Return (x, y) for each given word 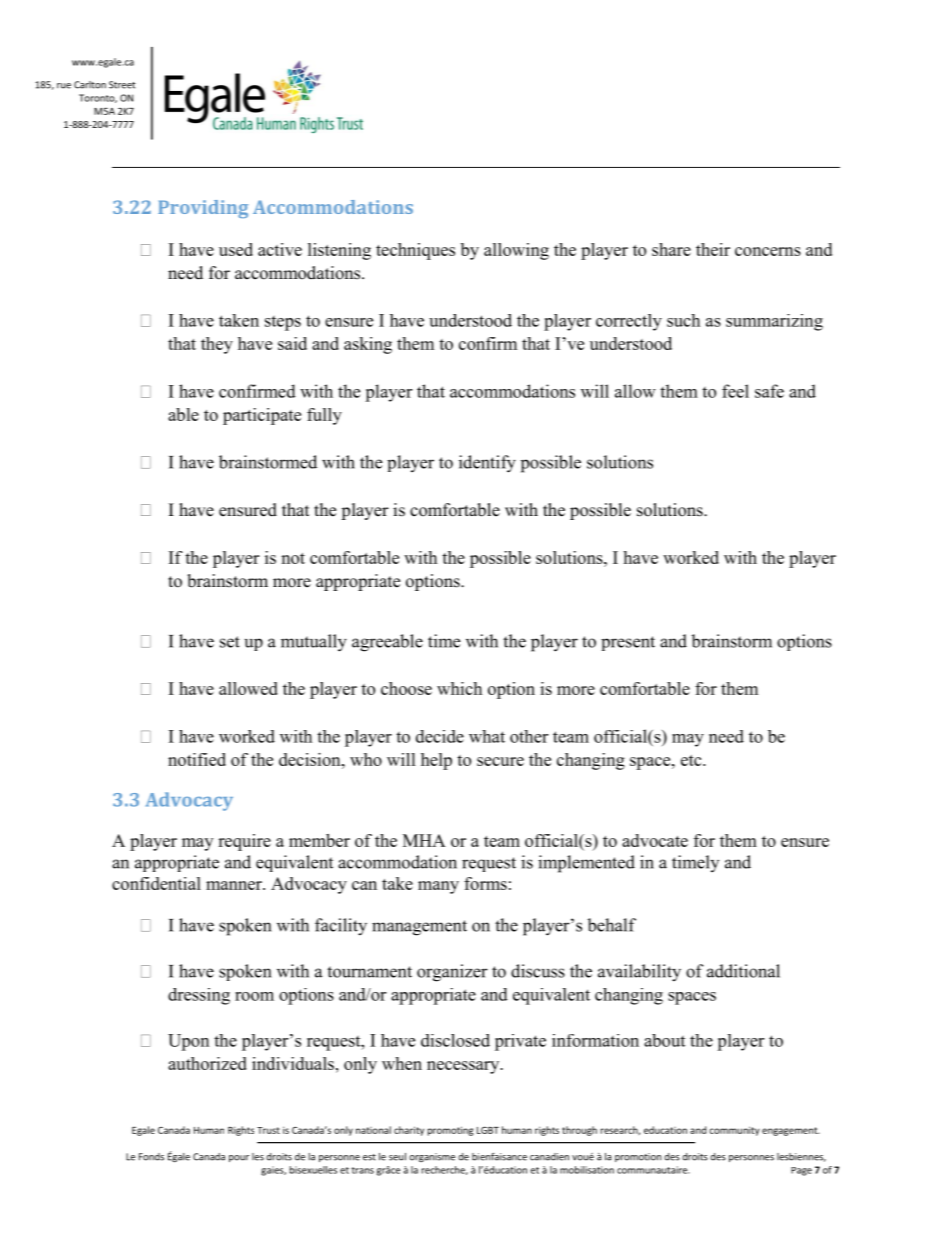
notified (197, 759)
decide (440, 736)
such (683, 320)
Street (122, 85)
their (713, 249)
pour (239, 1158)
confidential (156, 883)
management (419, 928)
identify (487, 464)
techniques (415, 251)
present (628, 643)
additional (743, 971)
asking (368, 345)
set (230, 642)
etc (692, 760)
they (217, 345)
